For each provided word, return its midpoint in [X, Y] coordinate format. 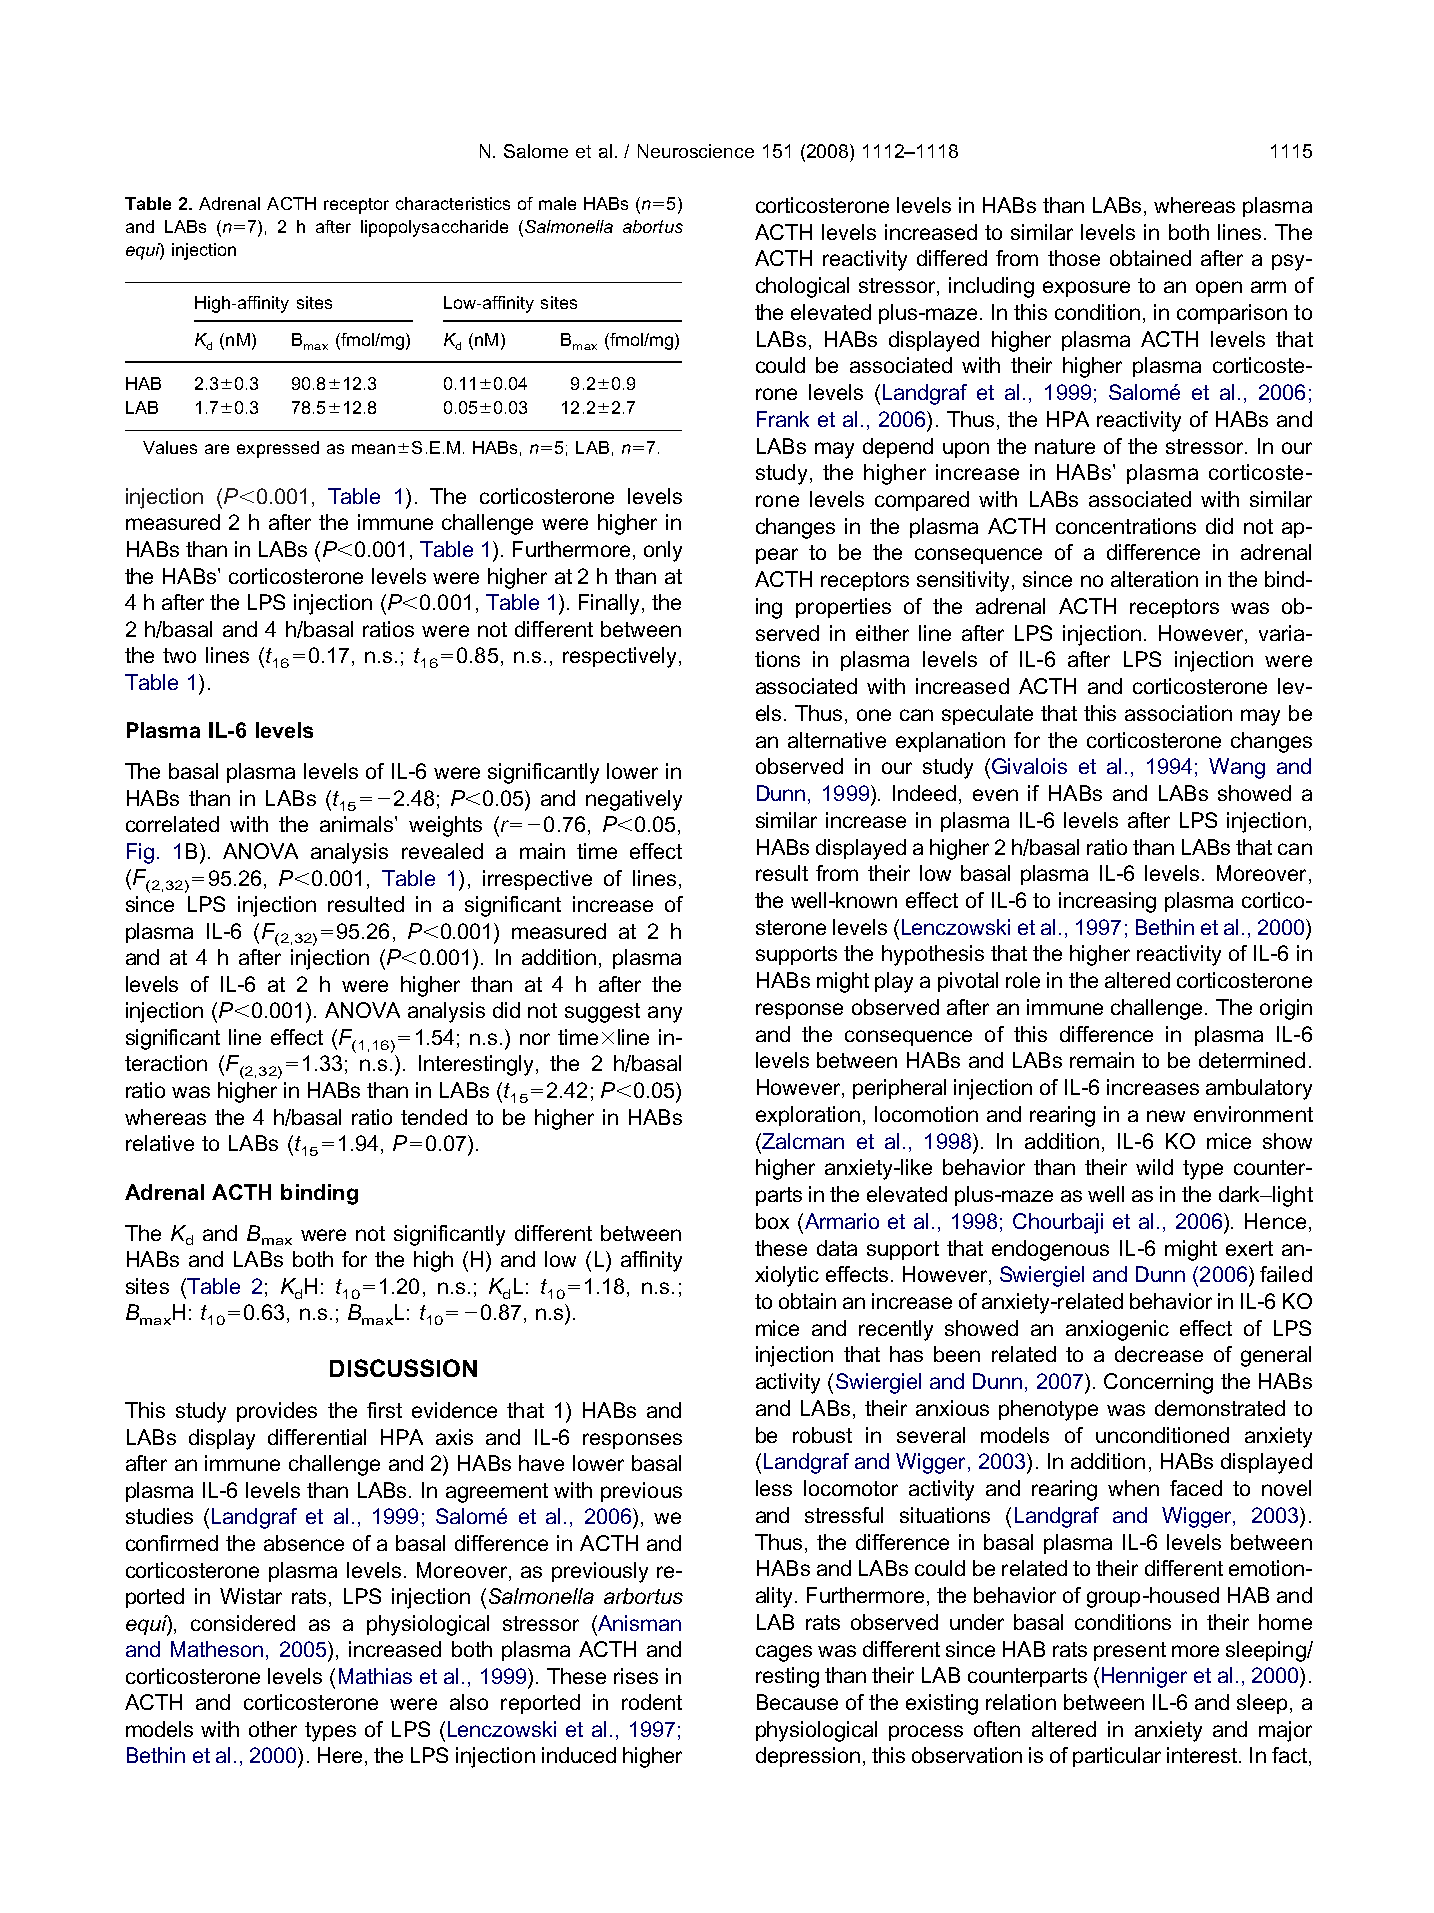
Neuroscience [696, 151]
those [1074, 258]
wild [1154, 1167]
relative [160, 1143]
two [179, 655]
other [273, 1729]
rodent [652, 1702]
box [772, 1221]
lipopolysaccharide [434, 228]
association [1178, 713]
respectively [619, 657]
